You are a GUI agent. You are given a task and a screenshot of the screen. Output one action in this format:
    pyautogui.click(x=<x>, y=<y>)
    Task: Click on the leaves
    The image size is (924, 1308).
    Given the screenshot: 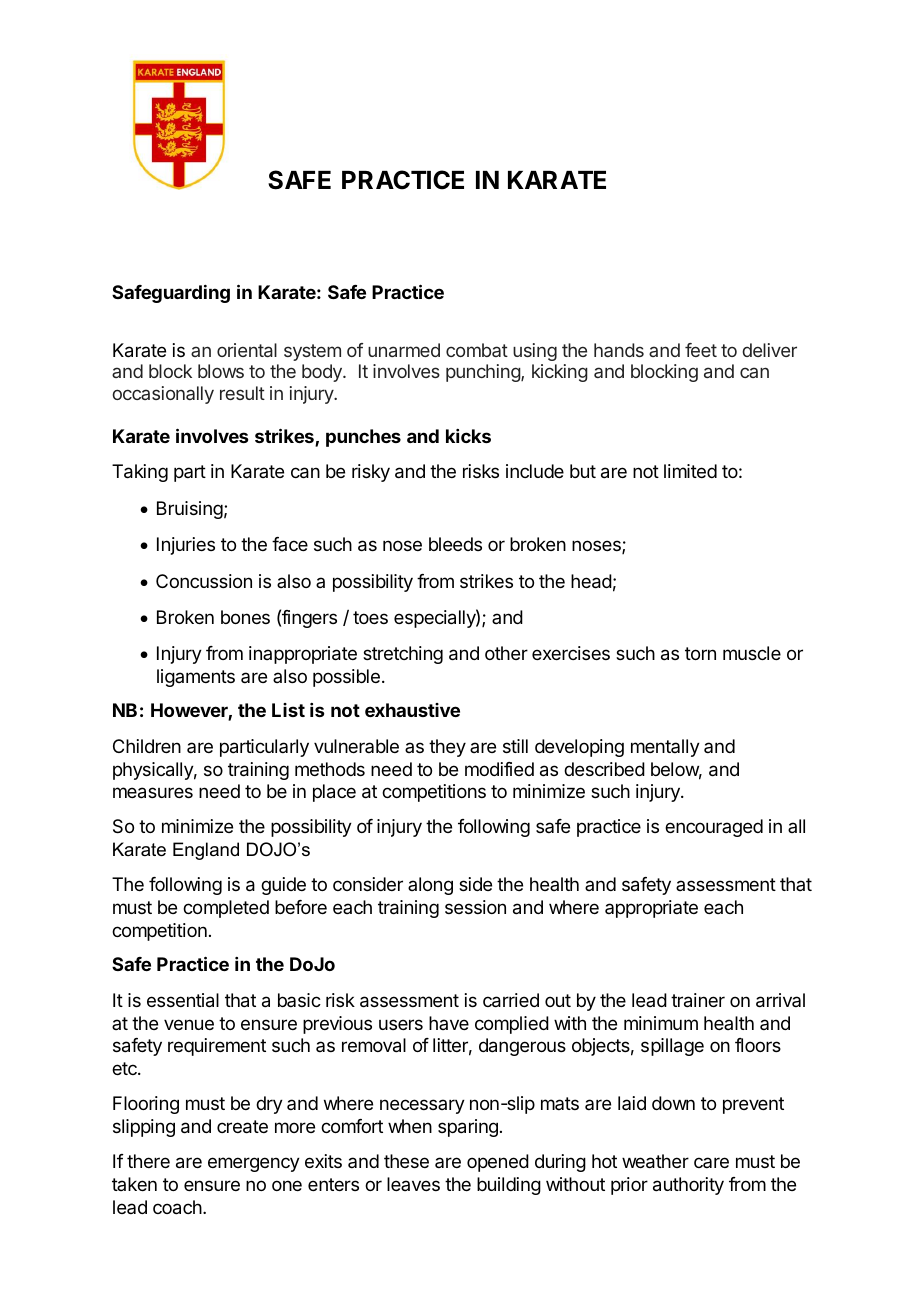 What is the action you would take?
    pyautogui.click(x=413, y=1184)
